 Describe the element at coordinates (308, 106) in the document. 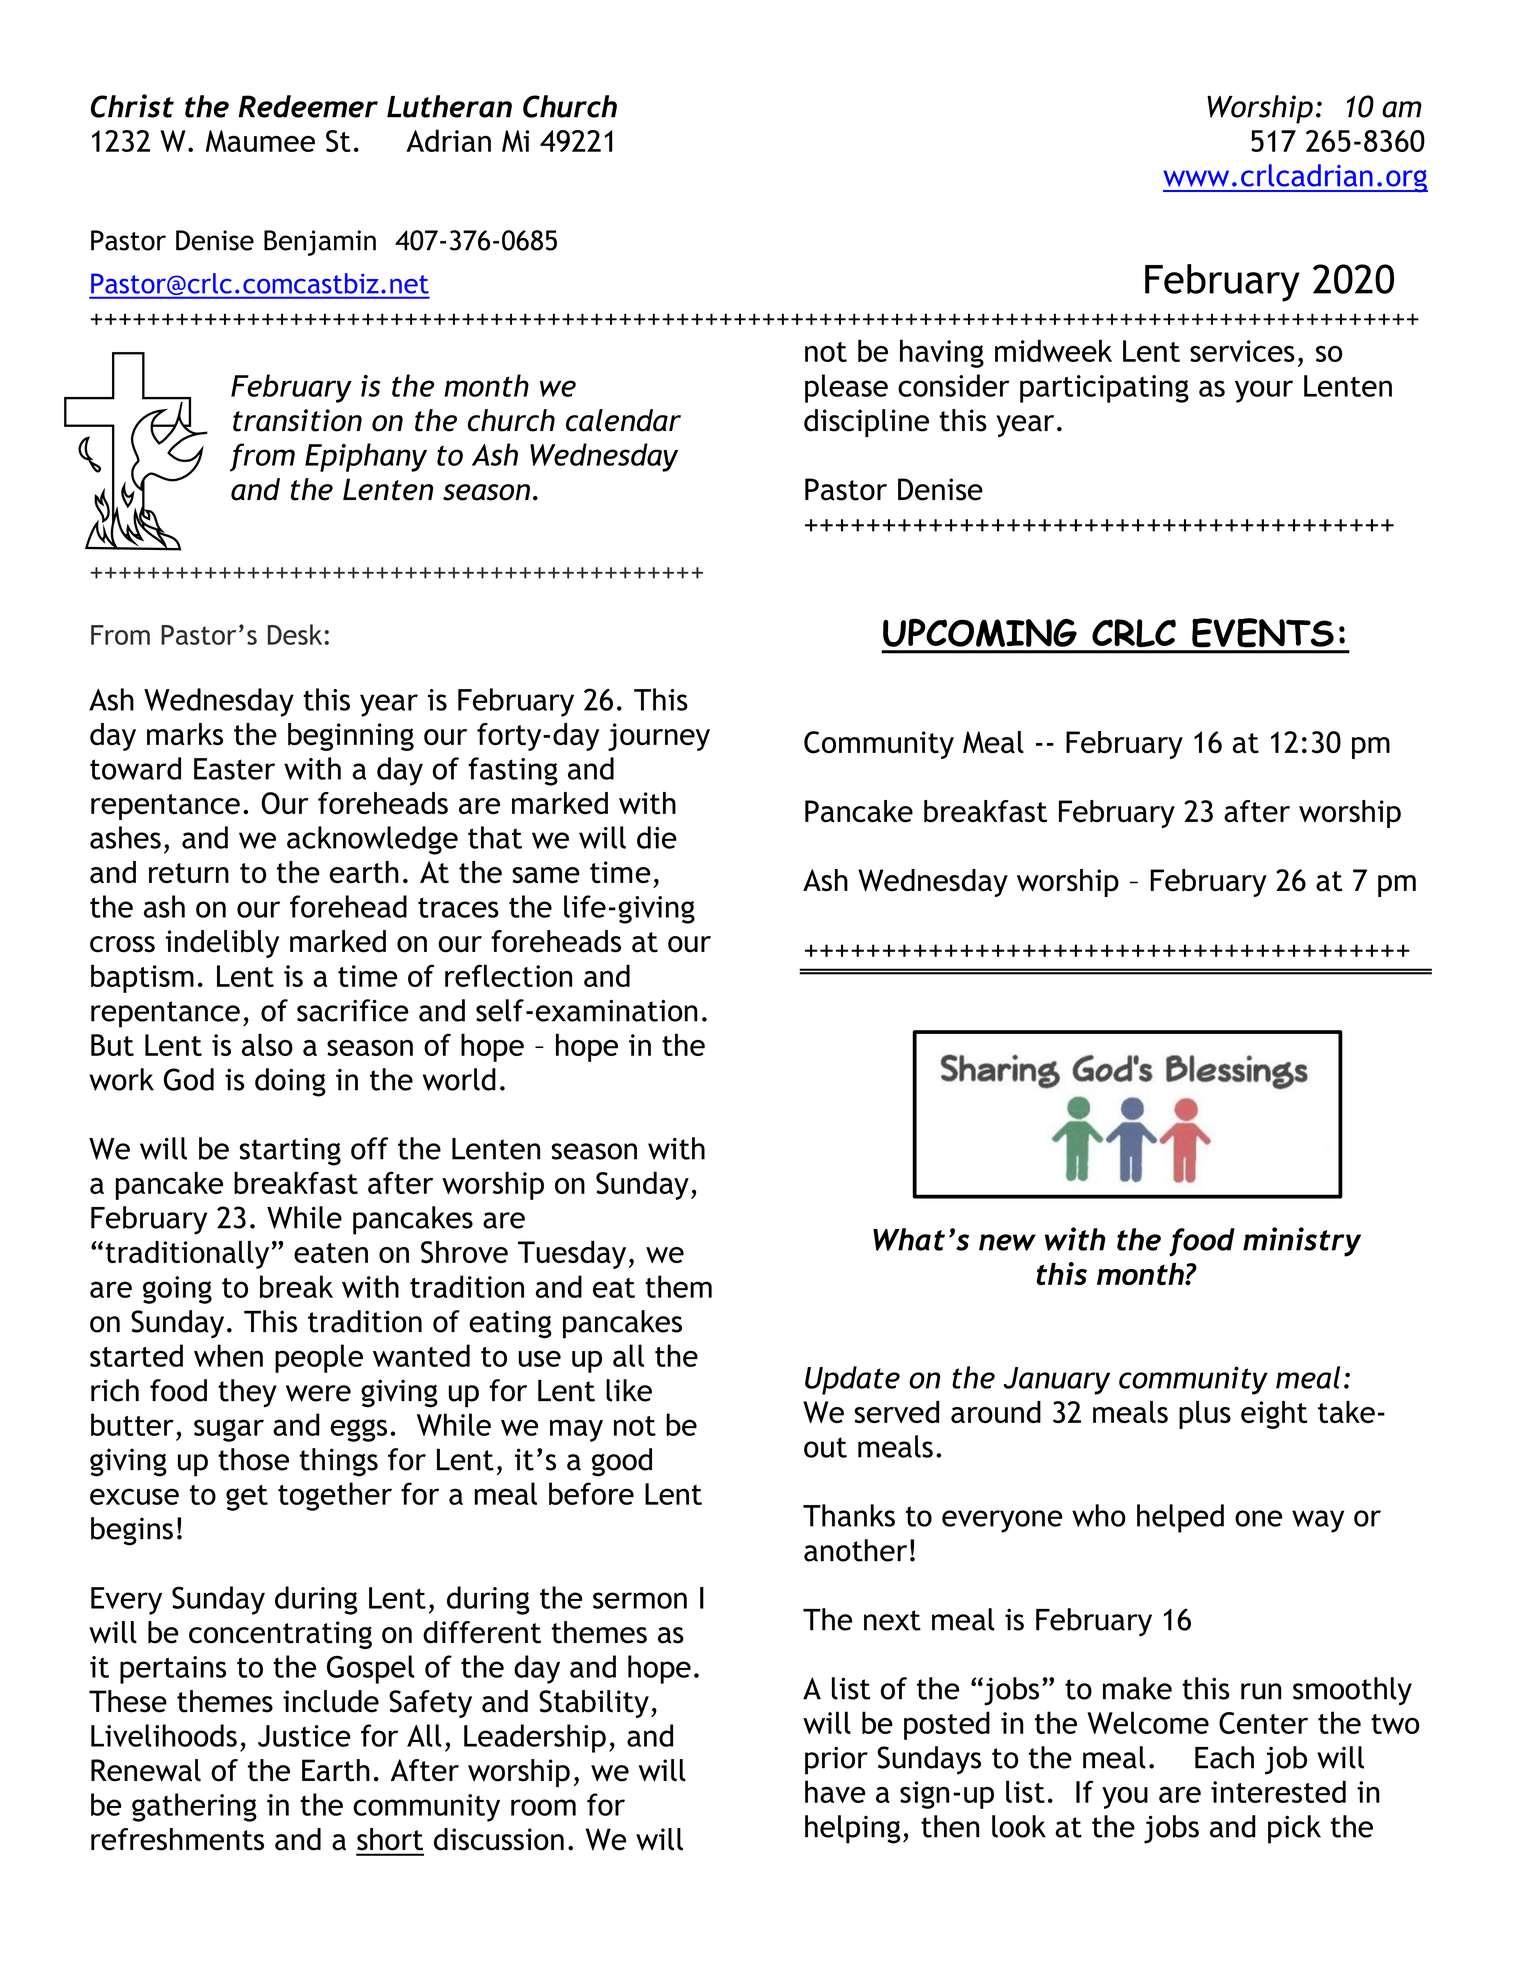

I see `Redeemer` at that location.
